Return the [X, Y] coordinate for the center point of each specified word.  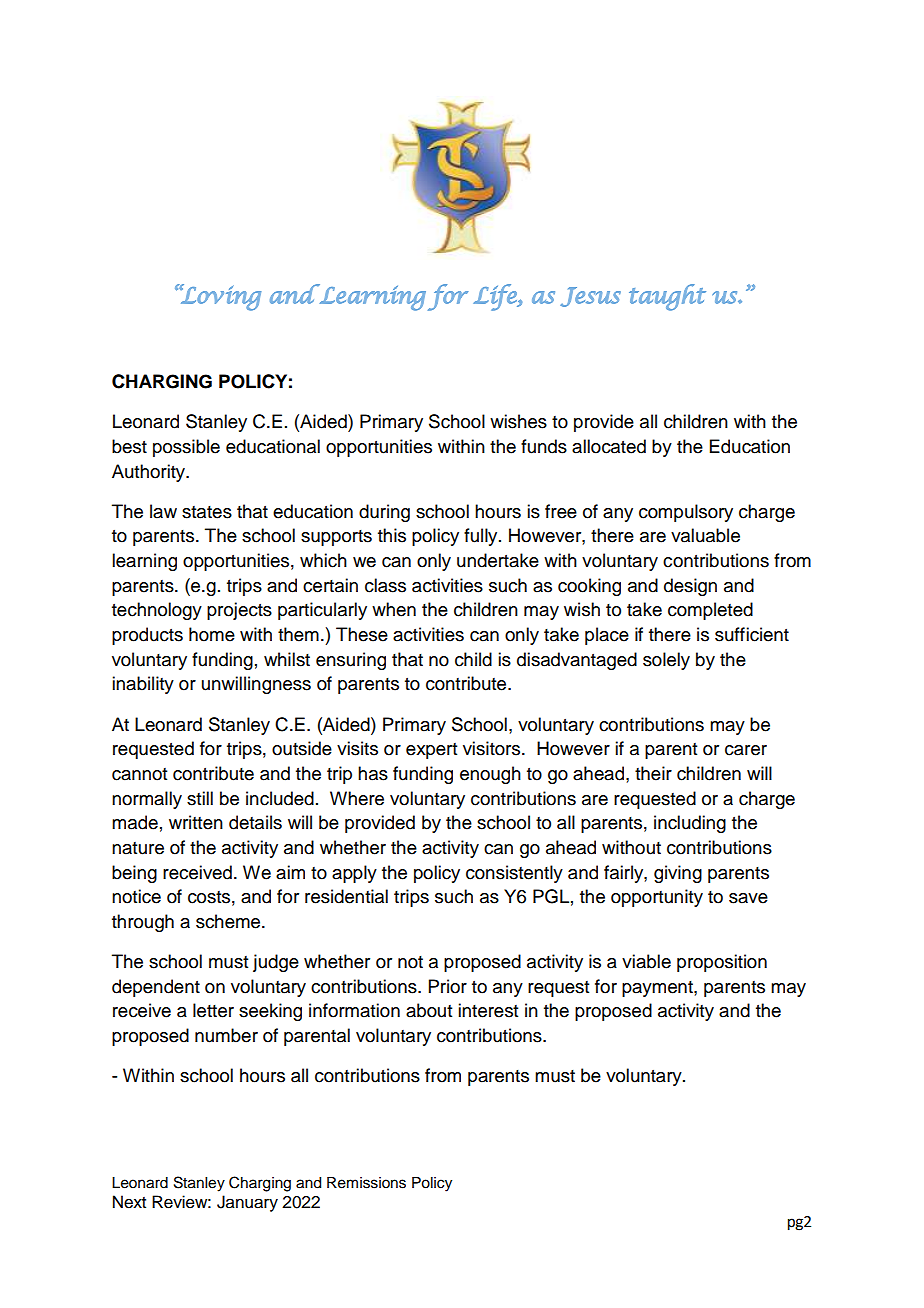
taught [667, 297]
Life [496, 297]
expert [431, 751]
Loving [220, 297]
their [653, 773]
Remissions [366, 1183]
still [200, 798]
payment [658, 989]
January [247, 1203]
